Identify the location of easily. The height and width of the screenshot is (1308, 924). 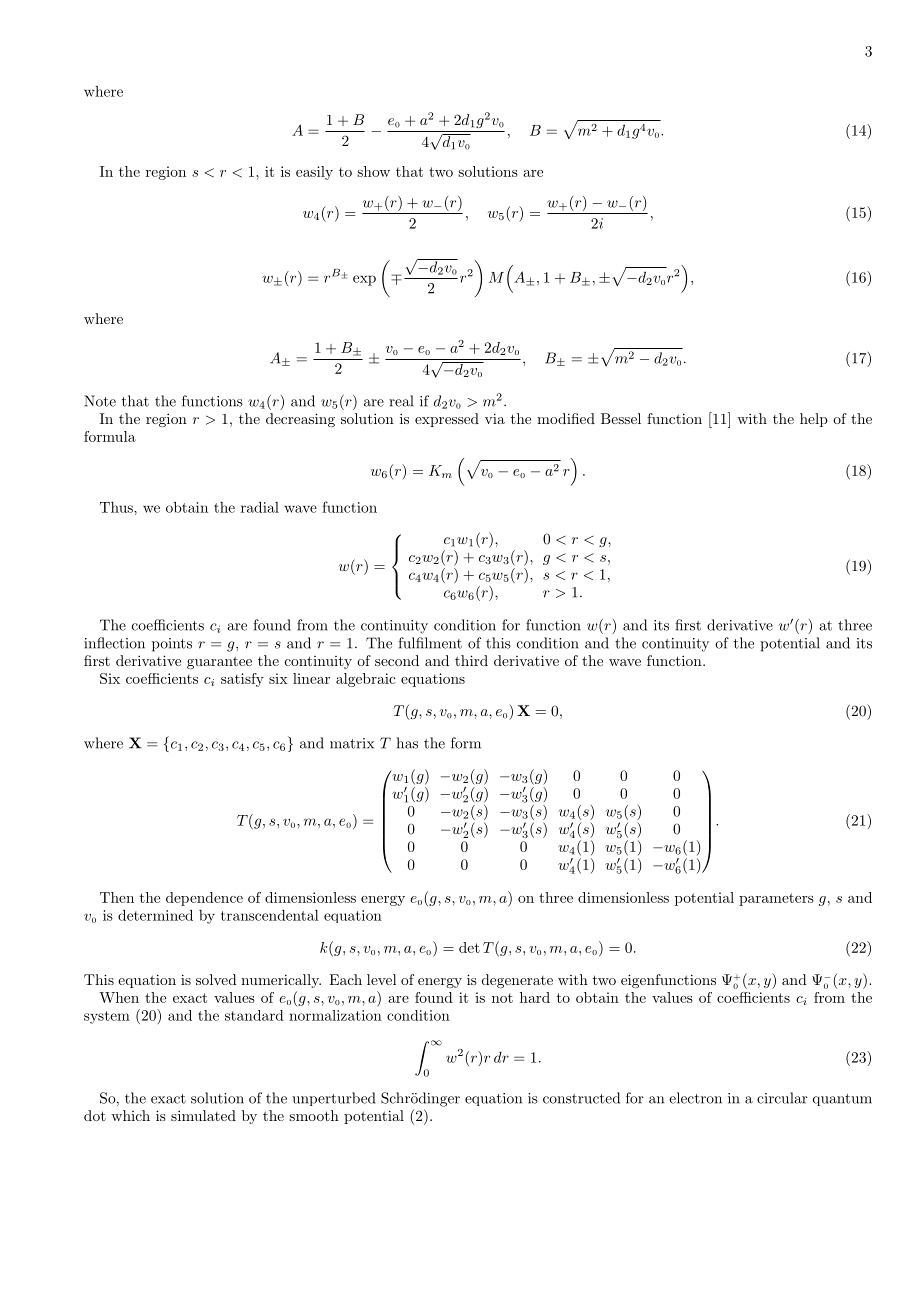
(314, 173).
